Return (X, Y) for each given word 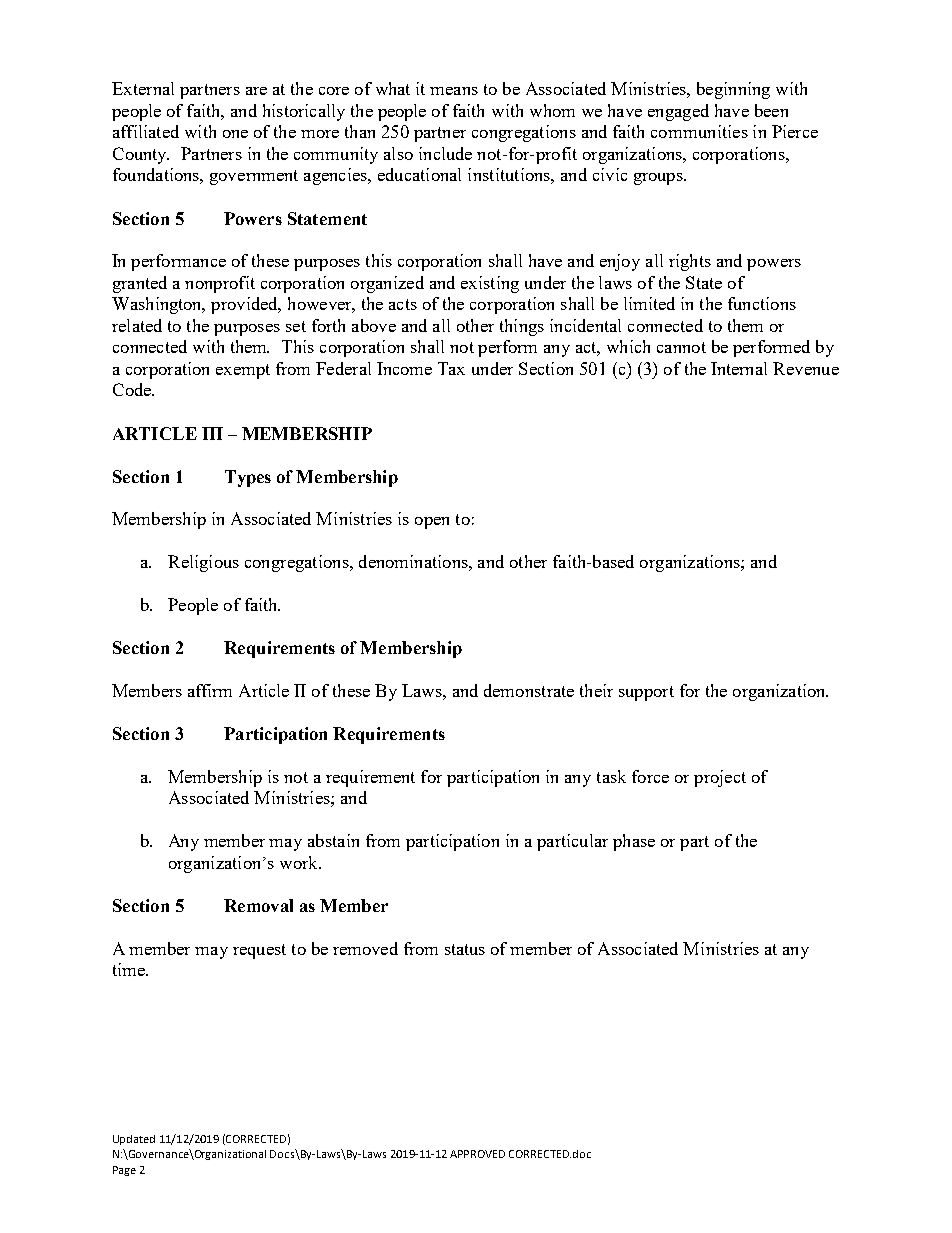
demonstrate (529, 690)
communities (699, 131)
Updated (134, 1140)
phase (634, 842)
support (646, 693)
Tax (451, 368)
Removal (258, 905)
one (235, 134)
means (454, 91)
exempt (243, 371)
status (465, 949)
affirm (210, 690)
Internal (739, 368)
